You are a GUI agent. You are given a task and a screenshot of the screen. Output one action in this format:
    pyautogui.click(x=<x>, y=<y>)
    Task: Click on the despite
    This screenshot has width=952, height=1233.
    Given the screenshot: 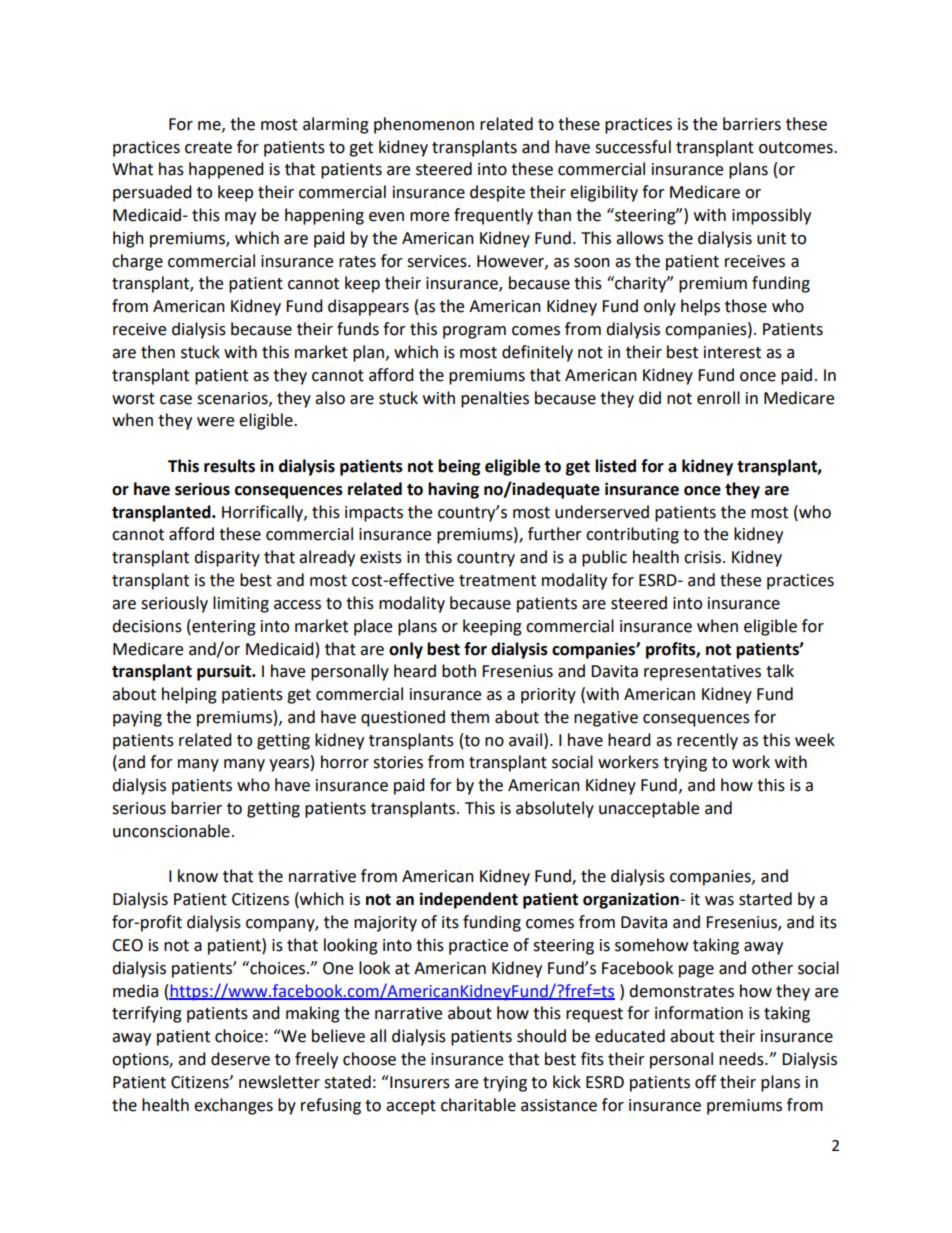 What is the action you would take?
    pyautogui.click(x=497, y=193)
